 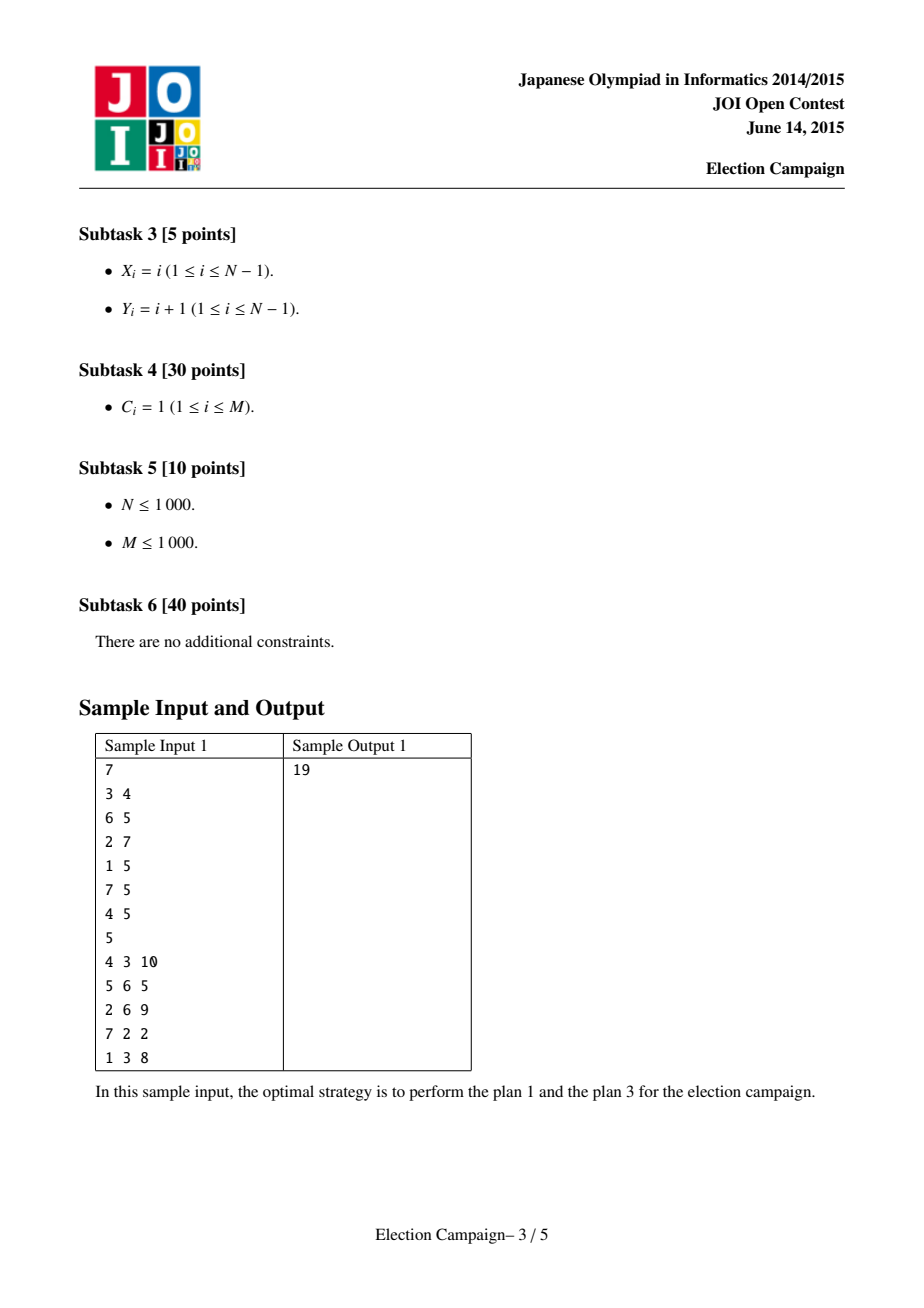 What do you see at coordinates (625, 81) in the document?
I see `Olympiad` at bounding box center [625, 81].
